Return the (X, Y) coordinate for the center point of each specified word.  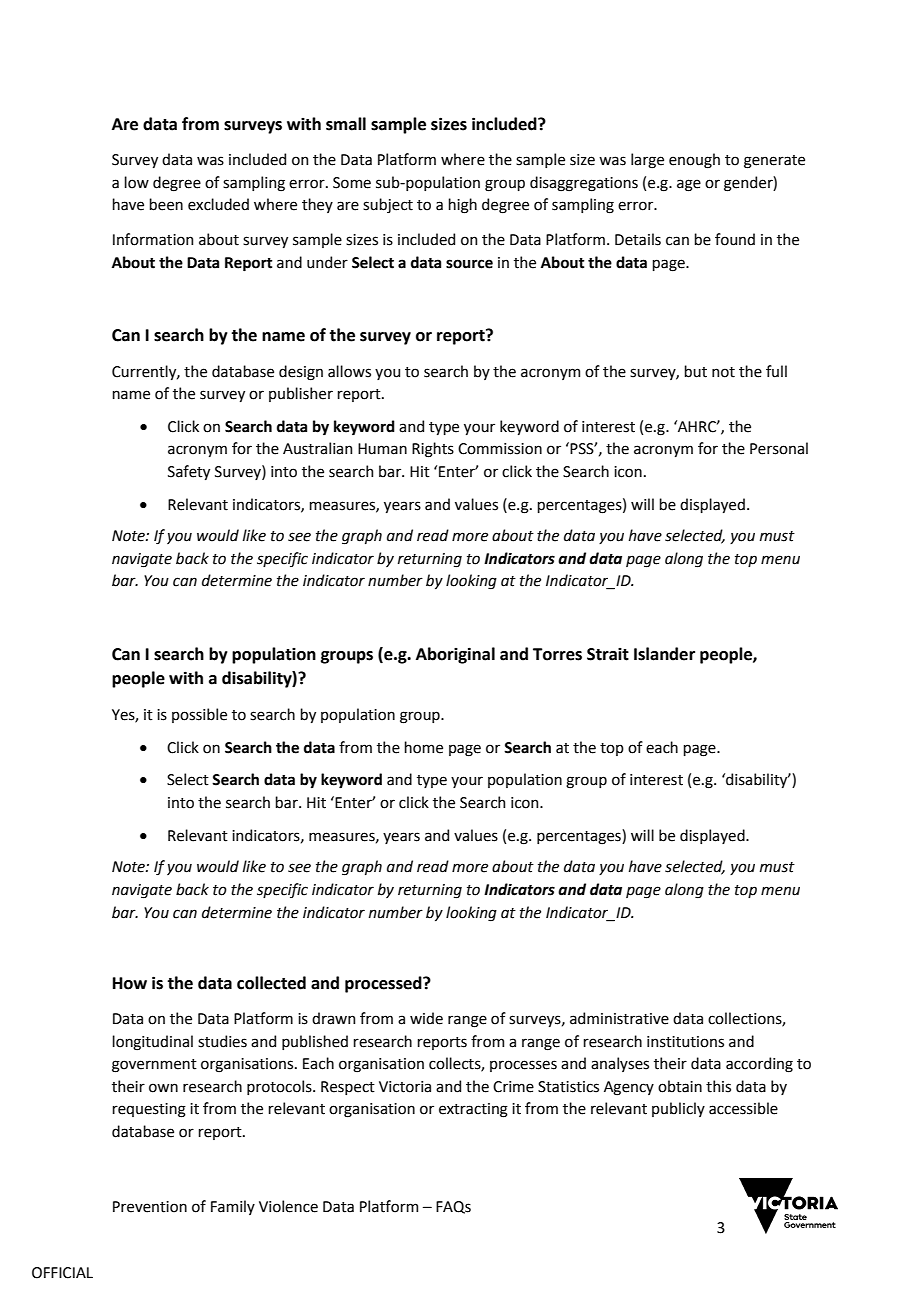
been (166, 204)
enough (694, 161)
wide (426, 1018)
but (695, 371)
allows (349, 371)
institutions (685, 1042)
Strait (608, 654)
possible (199, 715)
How (130, 983)
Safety (189, 472)
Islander (664, 654)
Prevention (150, 1207)
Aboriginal (455, 655)
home (423, 747)
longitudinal (152, 1043)
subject (388, 205)
